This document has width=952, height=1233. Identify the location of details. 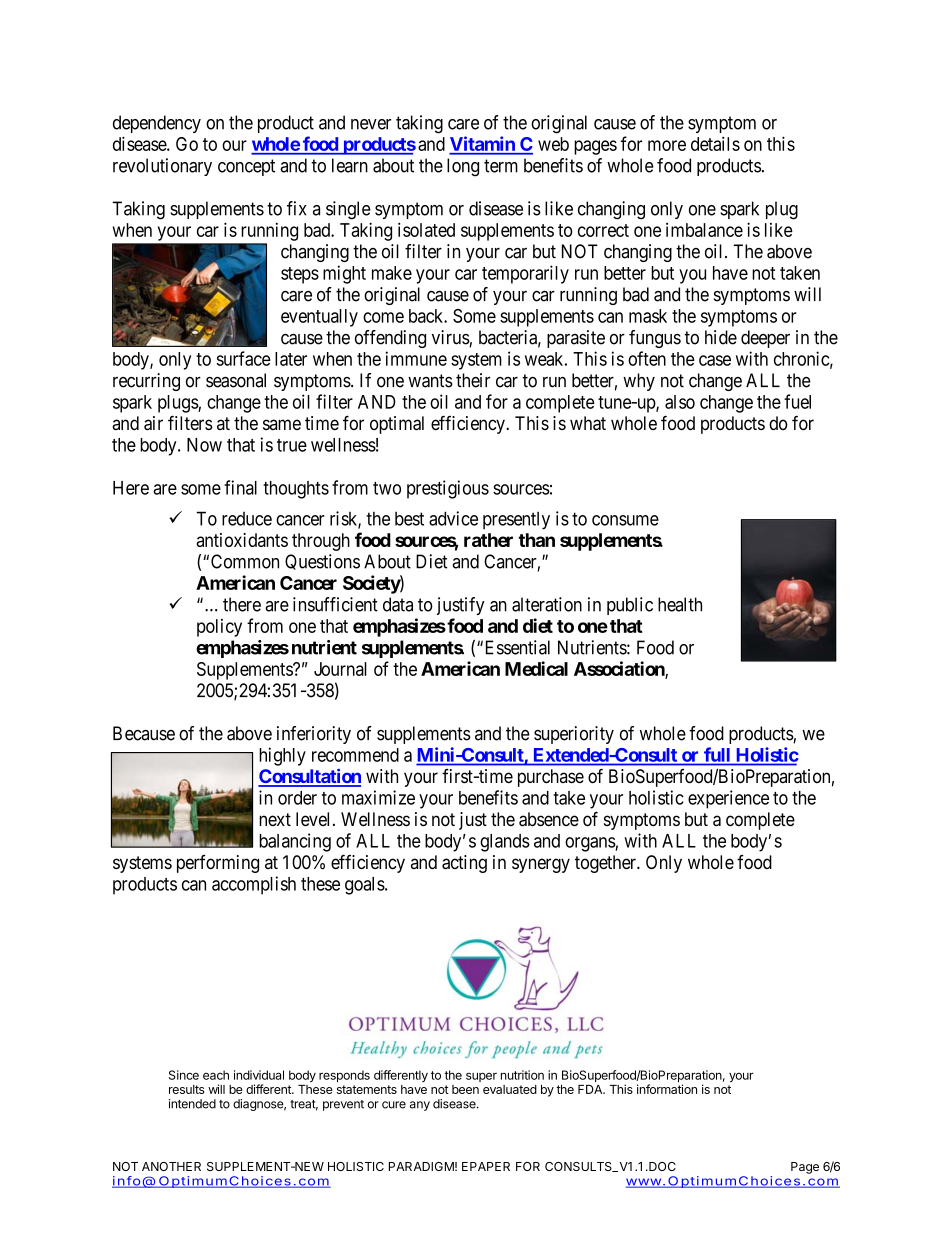
(715, 143).
